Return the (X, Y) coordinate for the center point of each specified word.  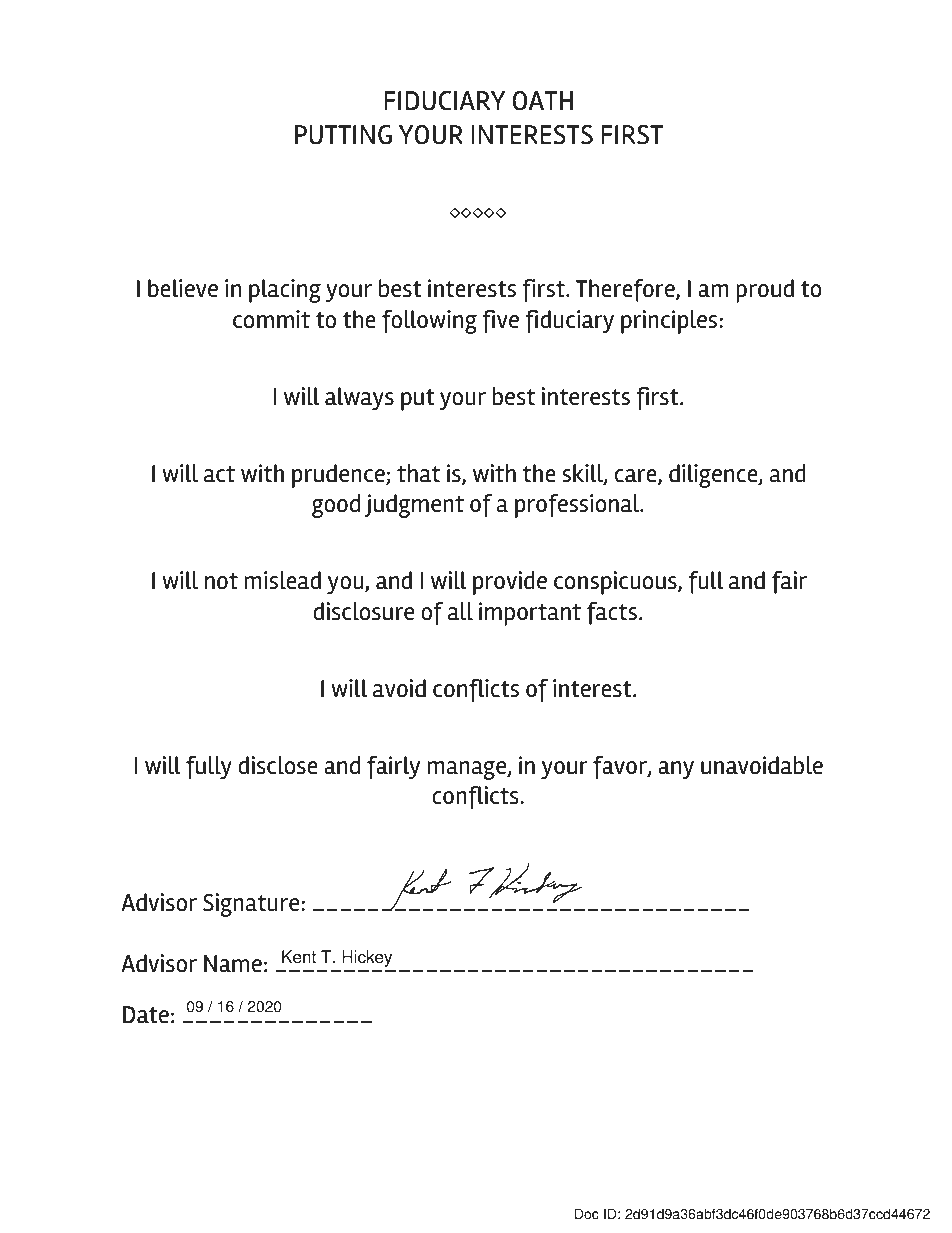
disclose (278, 765)
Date (146, 1015)
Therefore (626, 290)
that (418, 473)
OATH (542, 101)
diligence (714, 476)
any (676, 770)
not (221, 581)
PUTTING (343, 135)
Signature (252, 905)
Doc (587, 1214)
